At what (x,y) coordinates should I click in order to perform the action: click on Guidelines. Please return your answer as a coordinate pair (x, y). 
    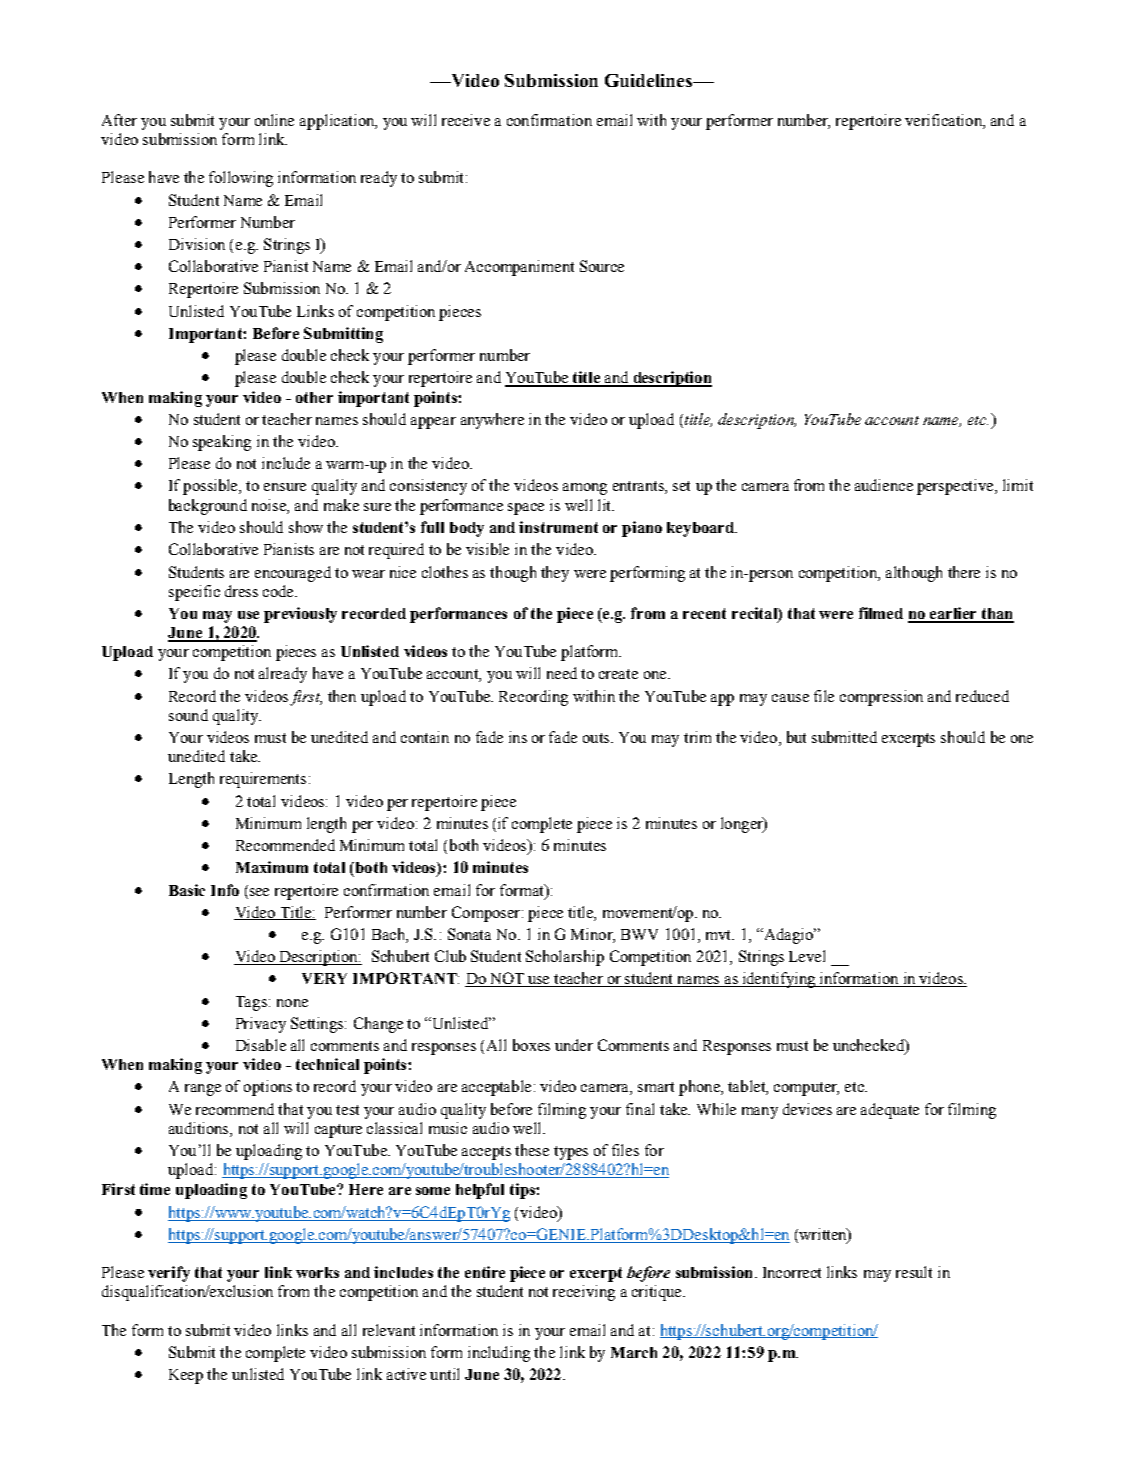
    Looking at the image, I should click on (650, 80).
